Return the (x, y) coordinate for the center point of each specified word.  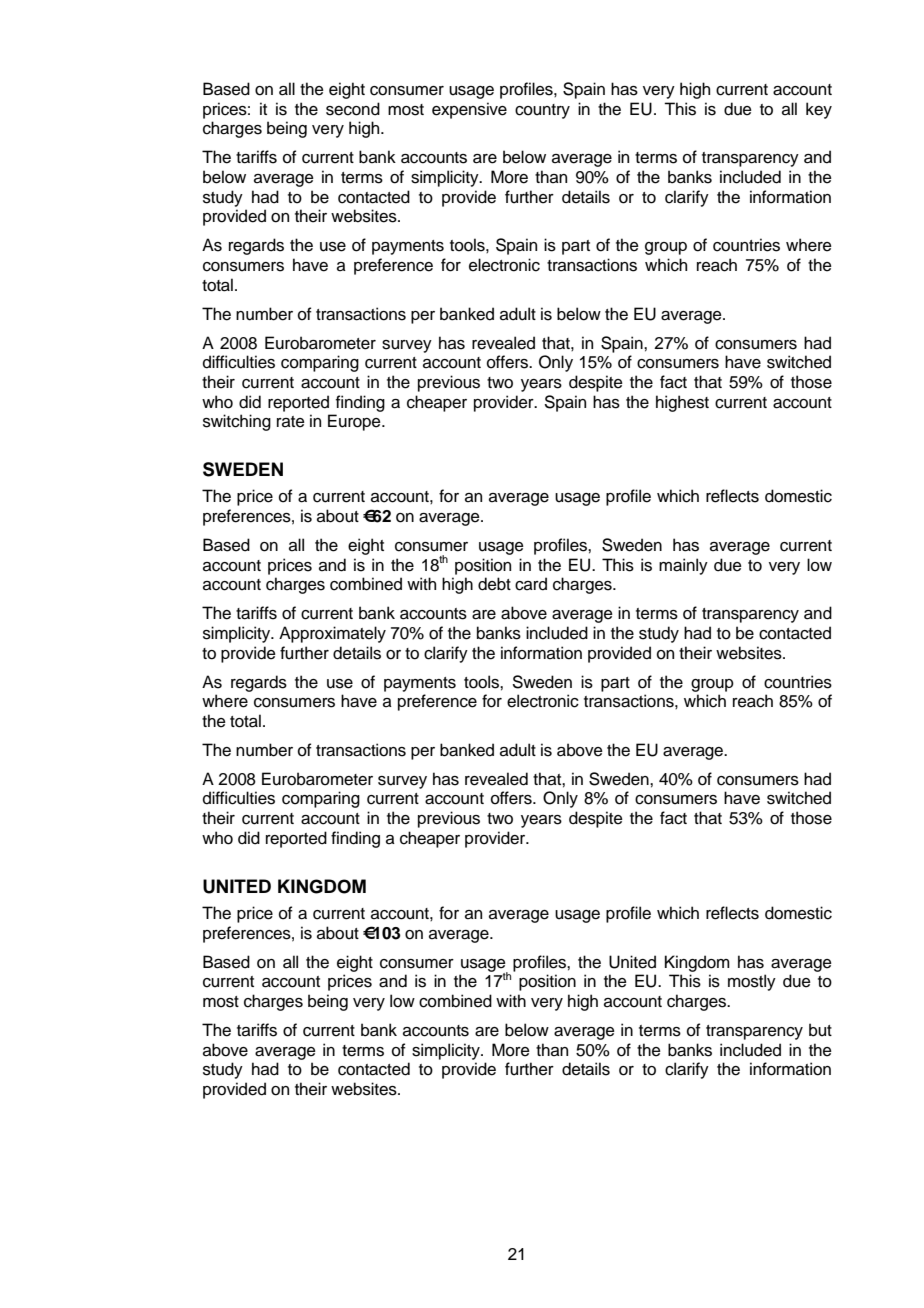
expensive (469, 110)
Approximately (332, 634)
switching (237, 422)
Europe (355, 422)
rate (291, 422)
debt (494, 584)
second (353, 109)
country (542, 111)
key (819, 110)
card (531, 584)
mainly (683, 566)
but (820, 1030)
